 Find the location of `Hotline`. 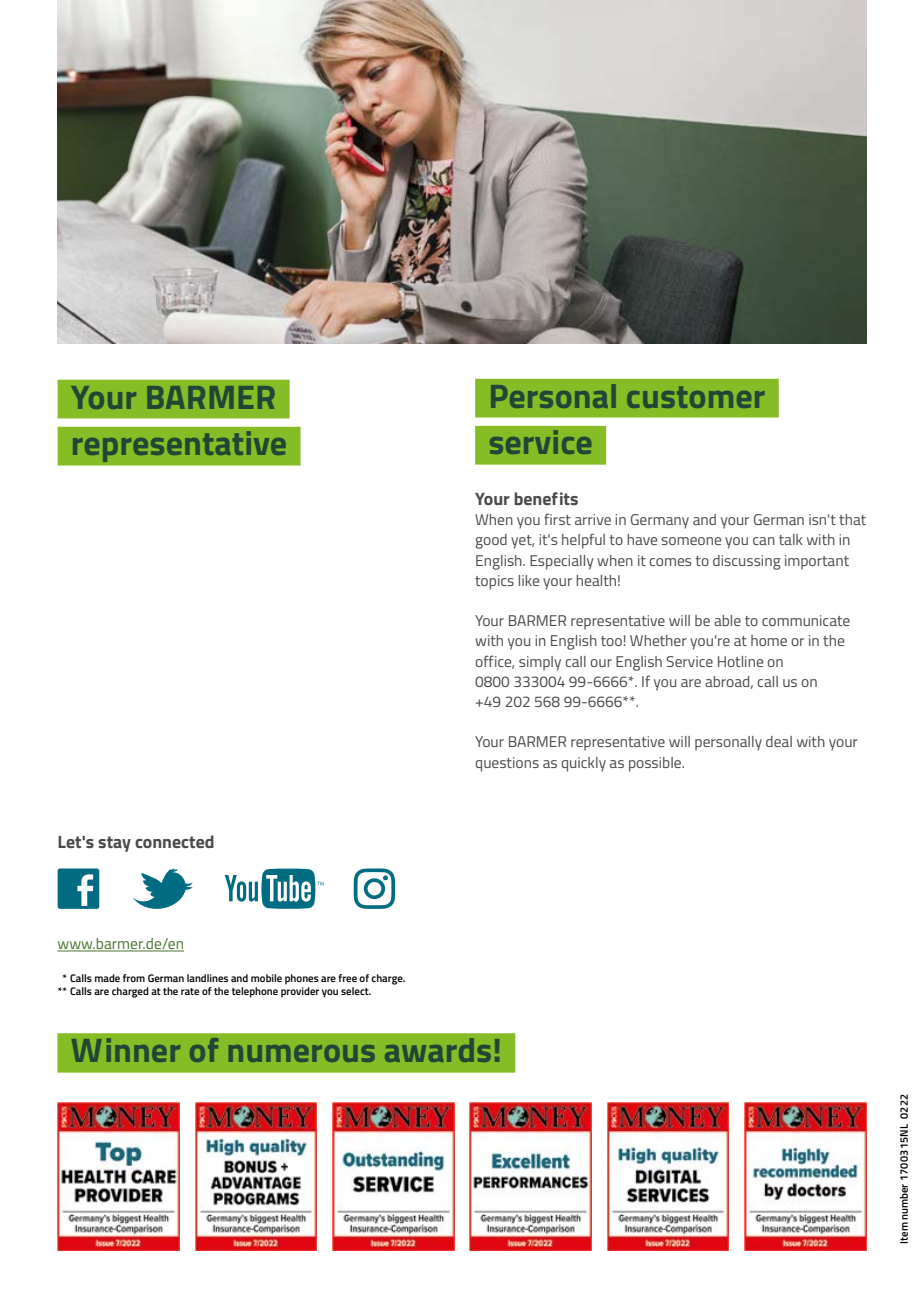

Hotline is located at coordinates (740, 661).
